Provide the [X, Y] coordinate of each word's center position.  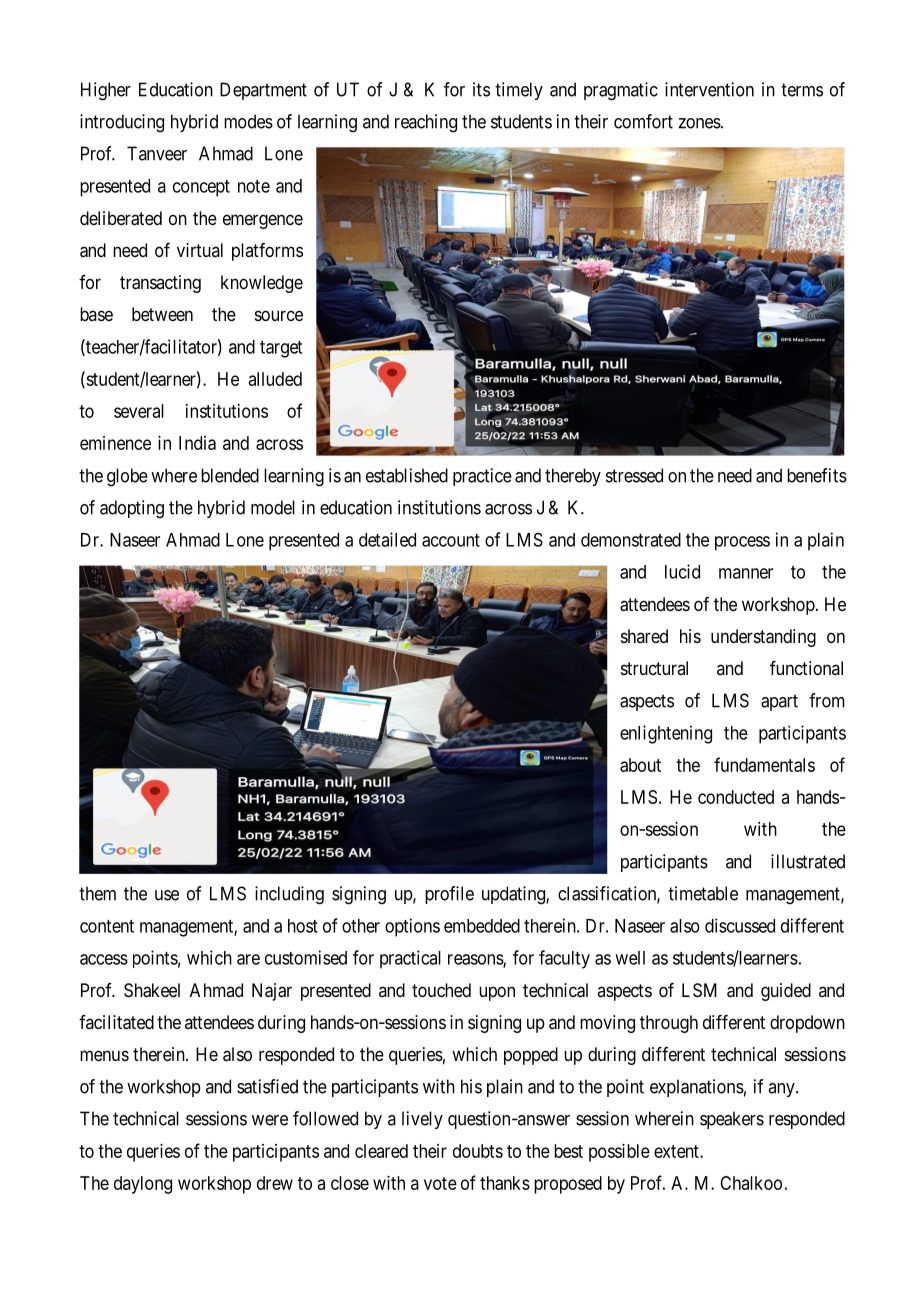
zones [699, 123]
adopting [132, 509]
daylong [143, 1185]
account [451, 540]
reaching [426, 123]
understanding [763, 638]
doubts [478, 1151]
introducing [122, 123]
